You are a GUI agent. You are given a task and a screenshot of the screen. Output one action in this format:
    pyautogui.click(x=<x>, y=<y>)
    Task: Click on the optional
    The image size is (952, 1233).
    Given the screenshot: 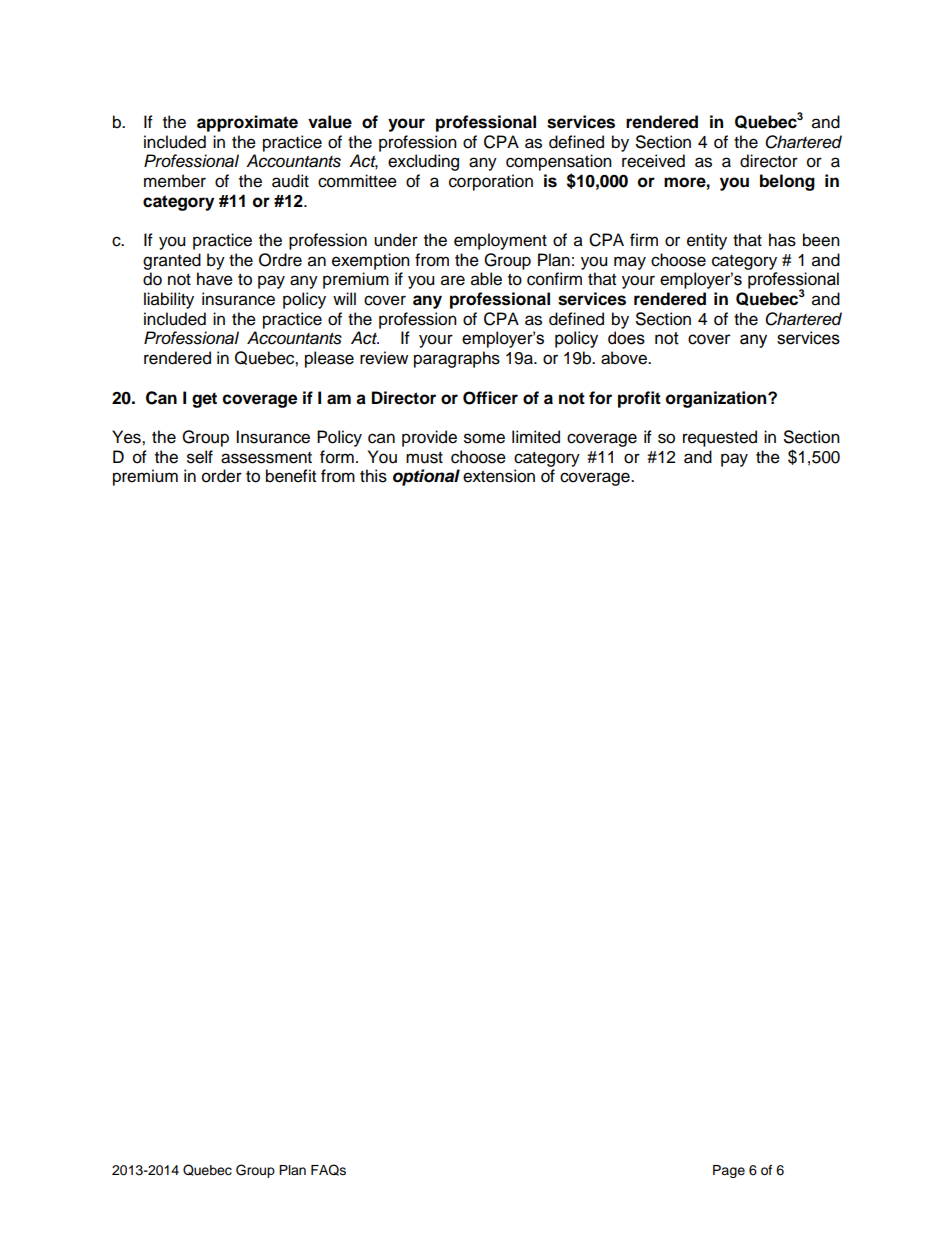 What is the action you would take?
    pyautogui.click(x=426, y=477)
